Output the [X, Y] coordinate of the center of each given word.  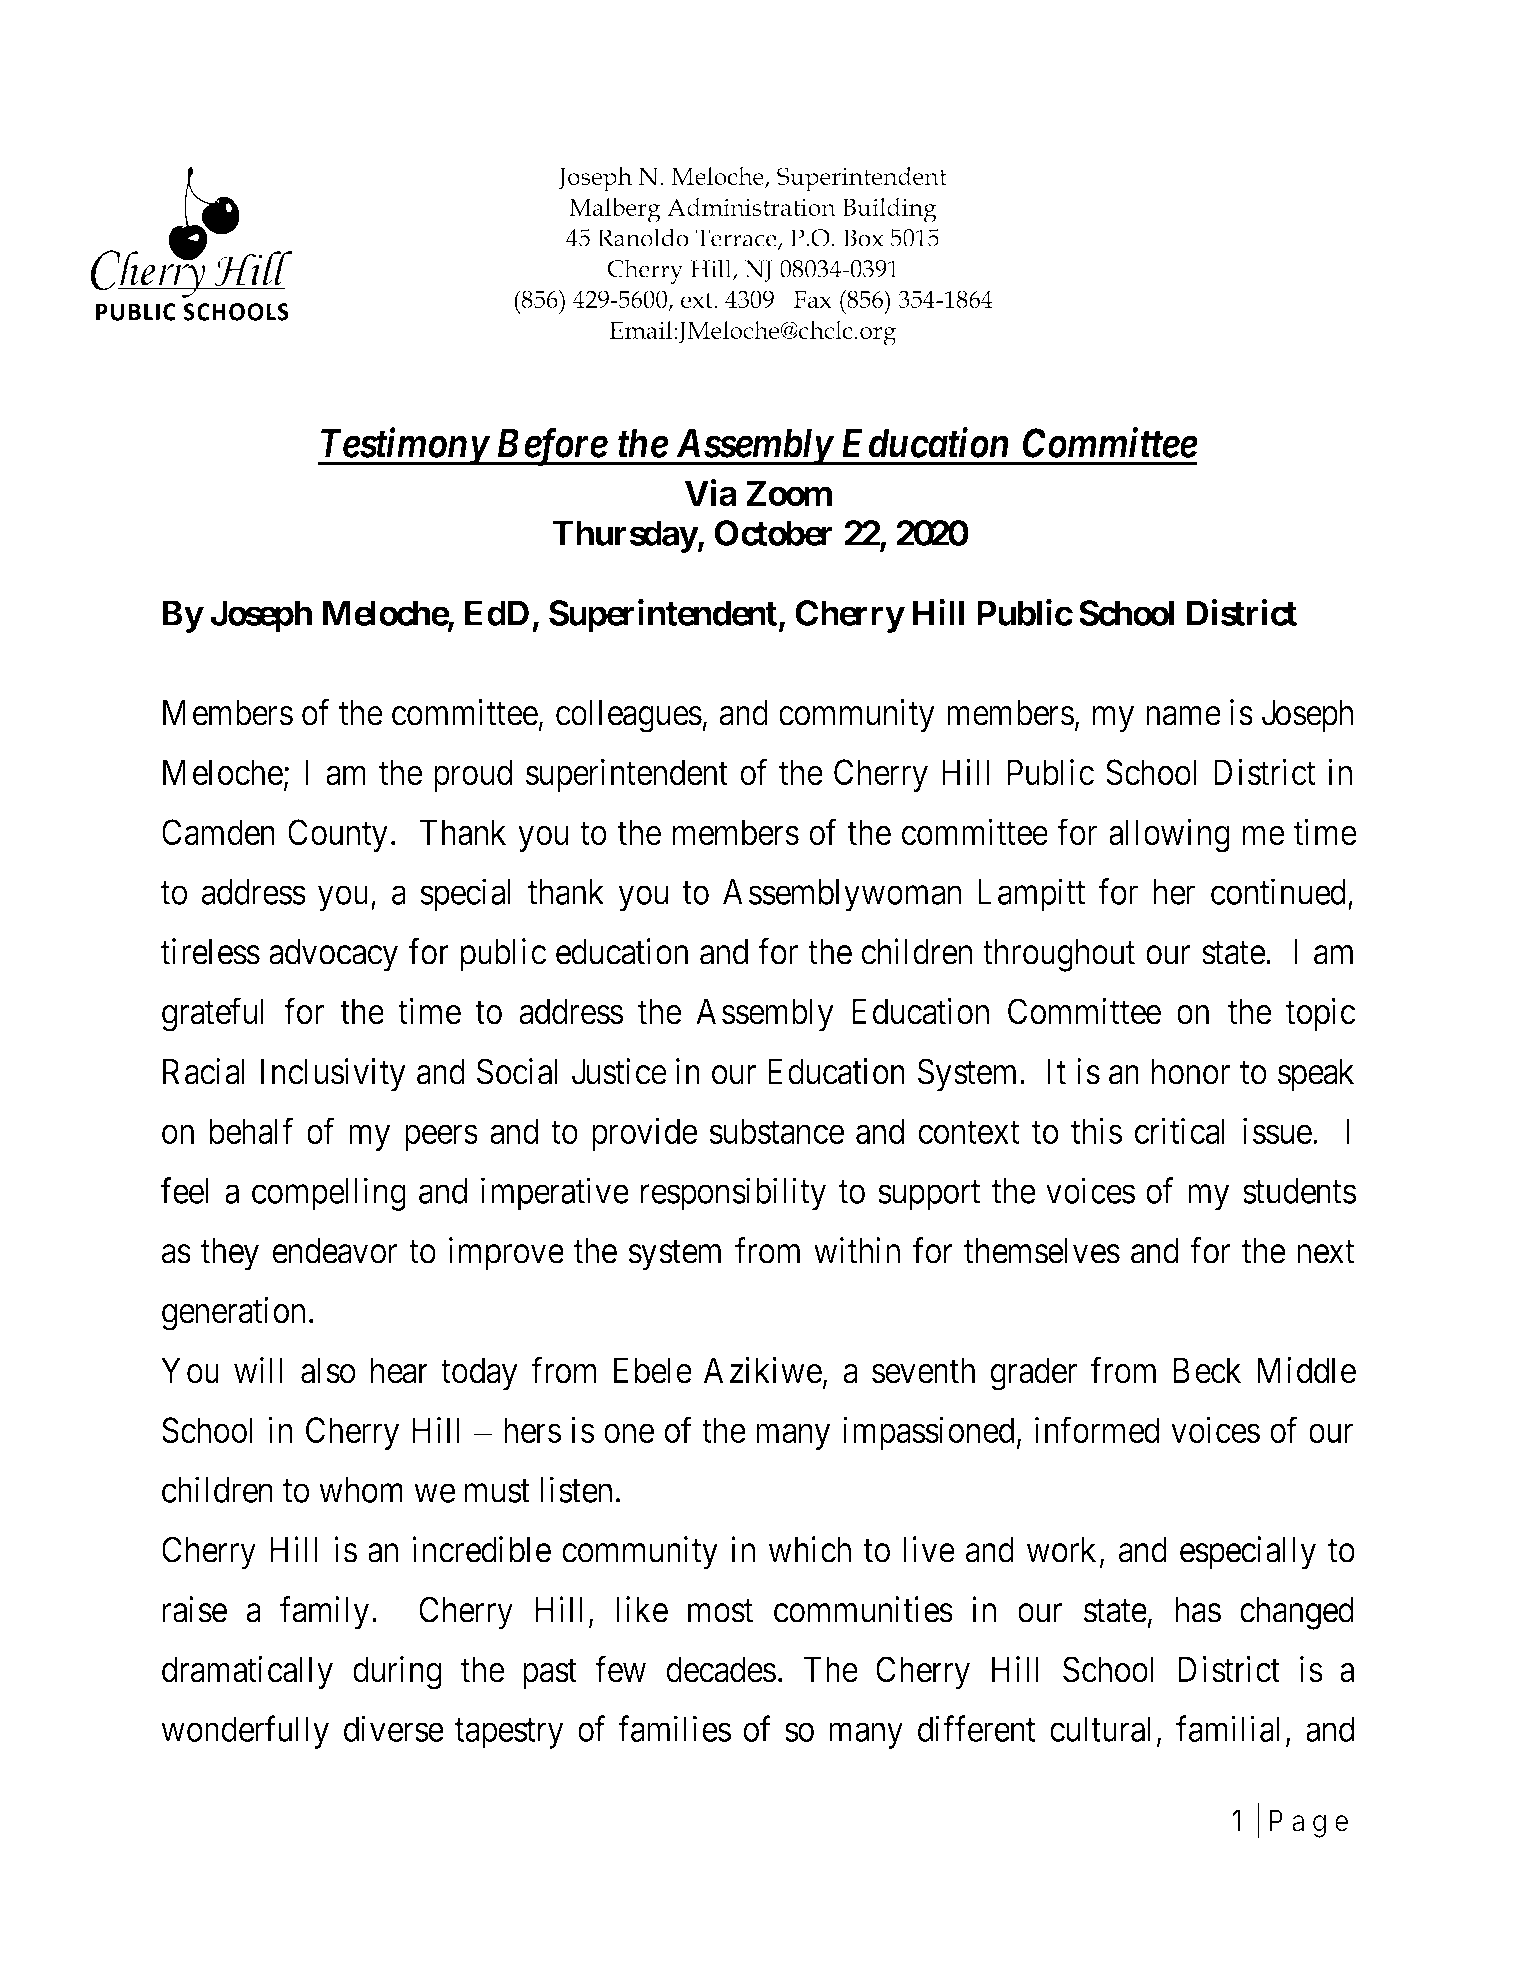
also [328, 1370]
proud [473, 775]
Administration [751, 207]
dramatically [247, 1672]
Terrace [737, 239]
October [773, 533]
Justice [619, 1071]
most [720, 1611]
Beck [1207, 1370]
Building [889, 210]
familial [1228, 1728]
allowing [1169, 836]
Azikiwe [762, 1370]
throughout [1059, 955]
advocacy [333, 955]
